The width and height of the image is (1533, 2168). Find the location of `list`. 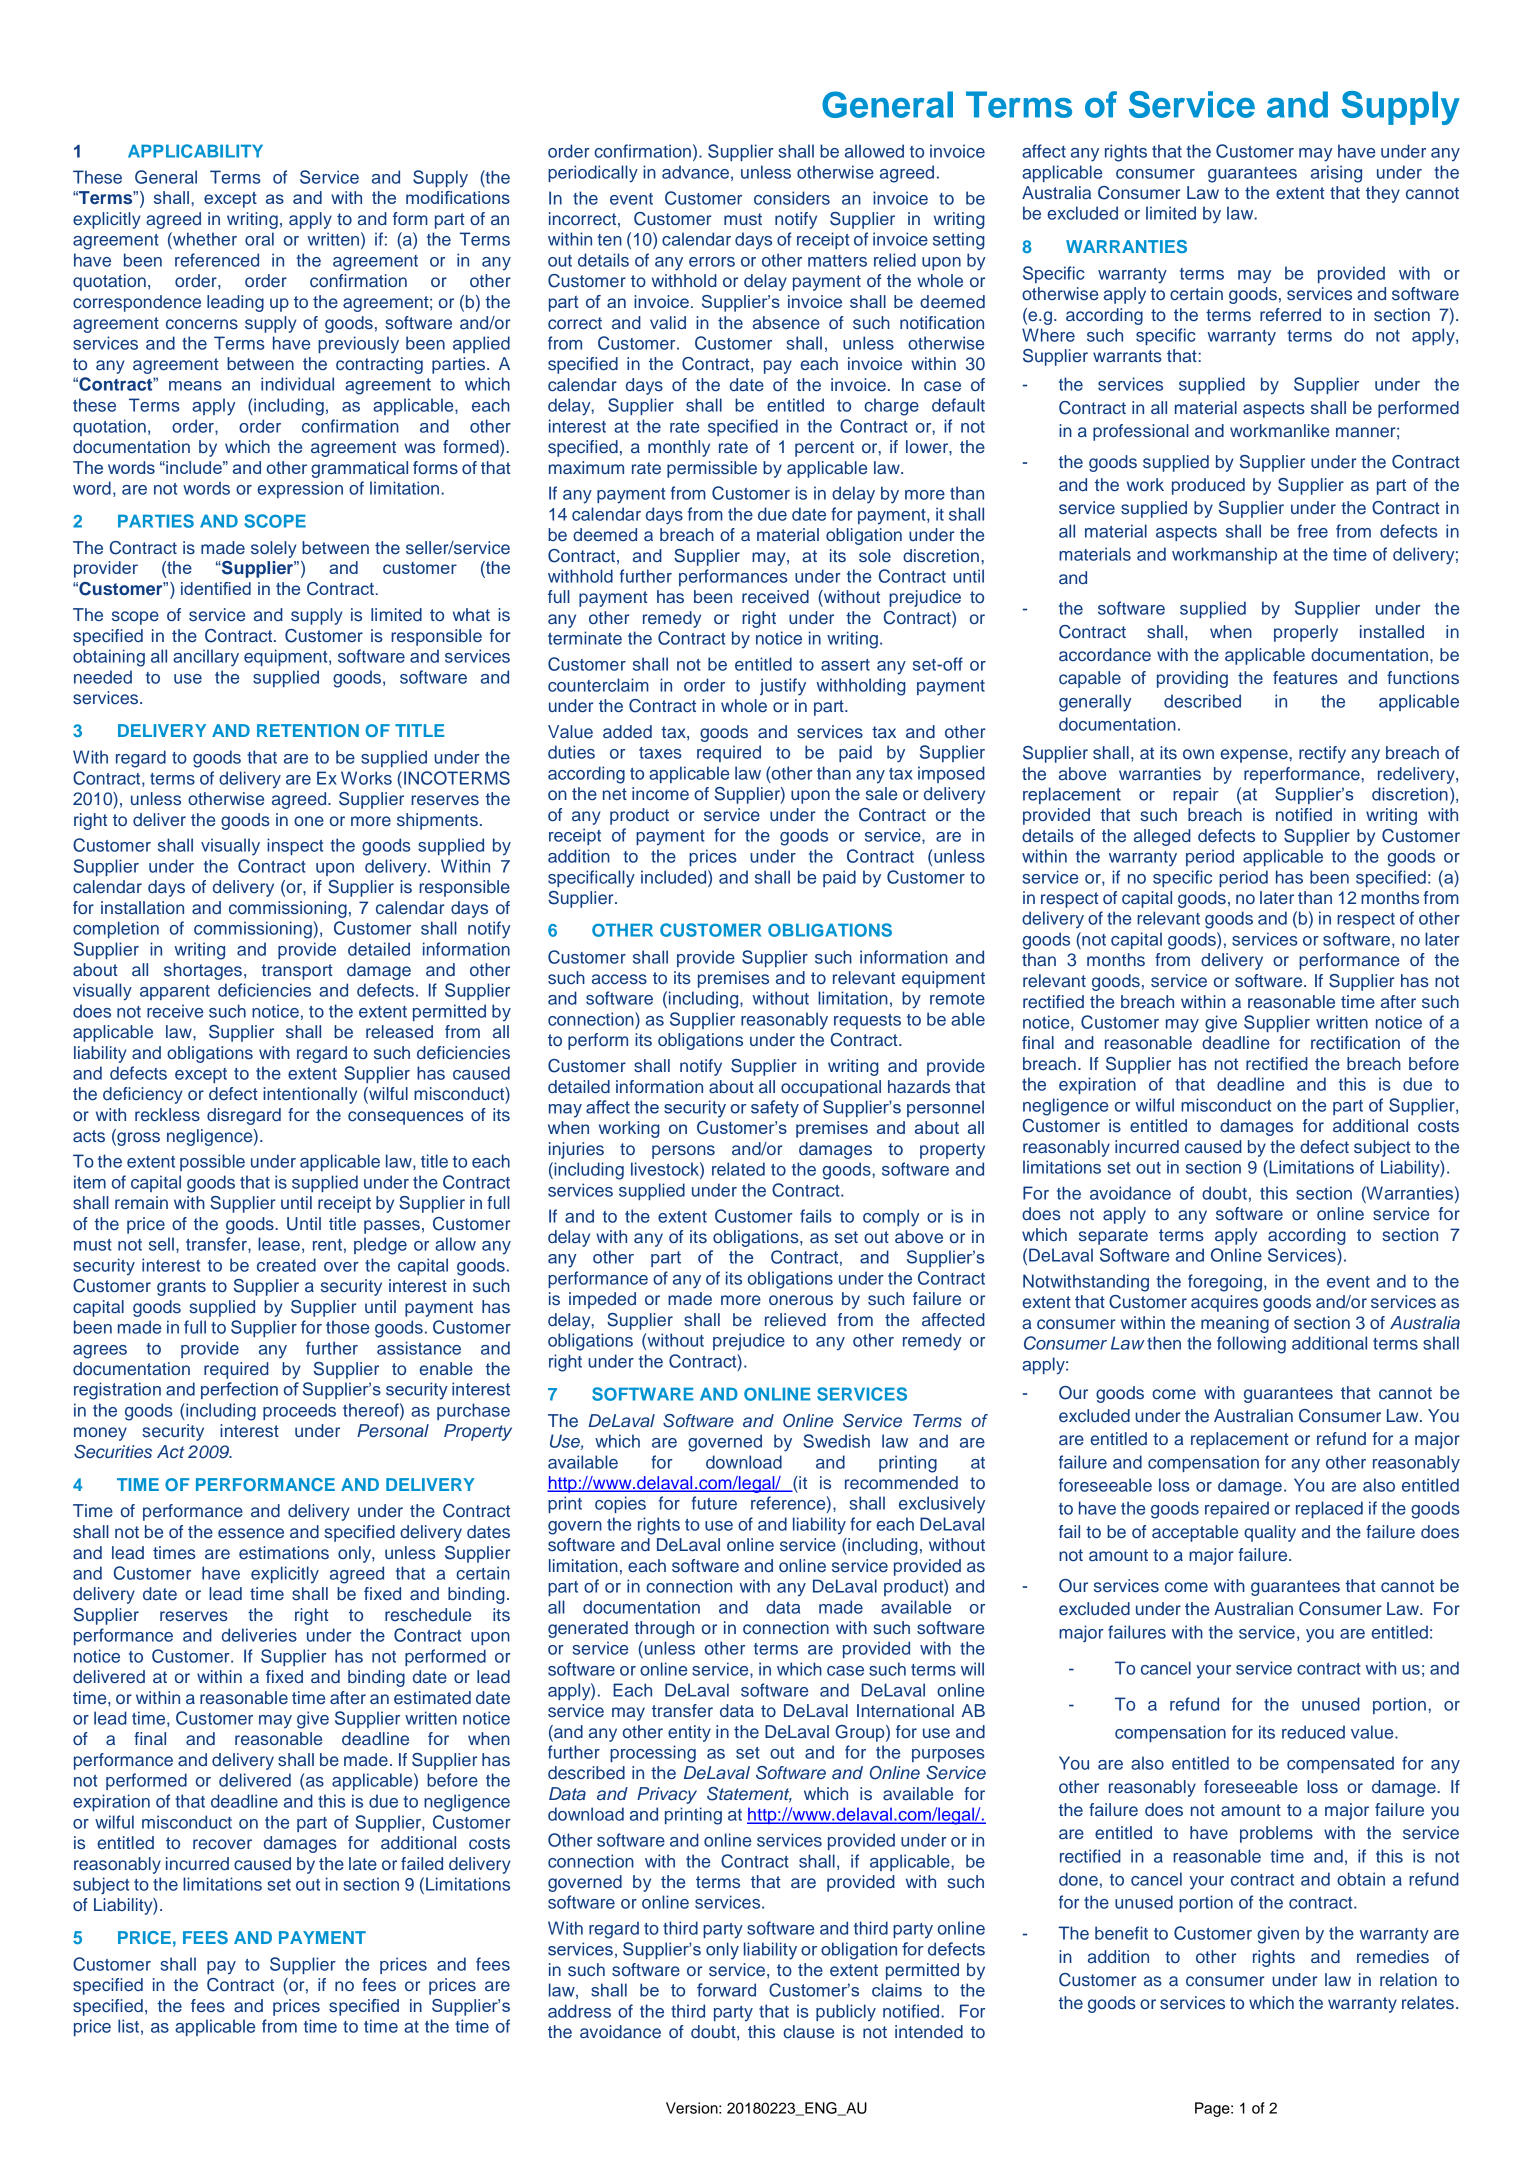

list is located at coordinates (128, 2026).
